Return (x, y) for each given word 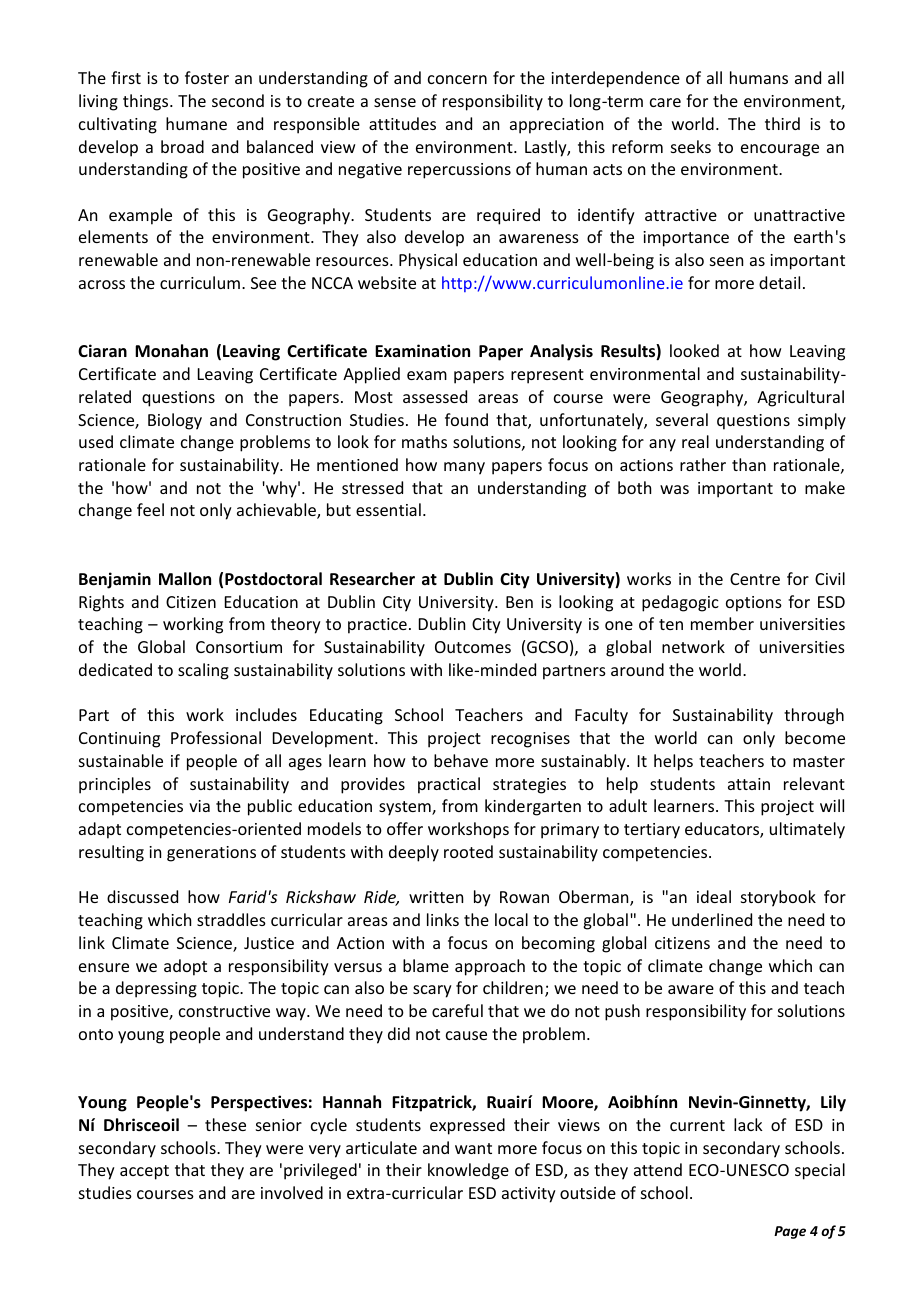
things (147, 102)
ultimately (807, 830)
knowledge (468, 1171)
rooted (468, 851)
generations (211, 854)
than (749, 464)
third (782, 123)
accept (144, 1172)
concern (457, 79)
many (464, 468)
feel (150, 509)
